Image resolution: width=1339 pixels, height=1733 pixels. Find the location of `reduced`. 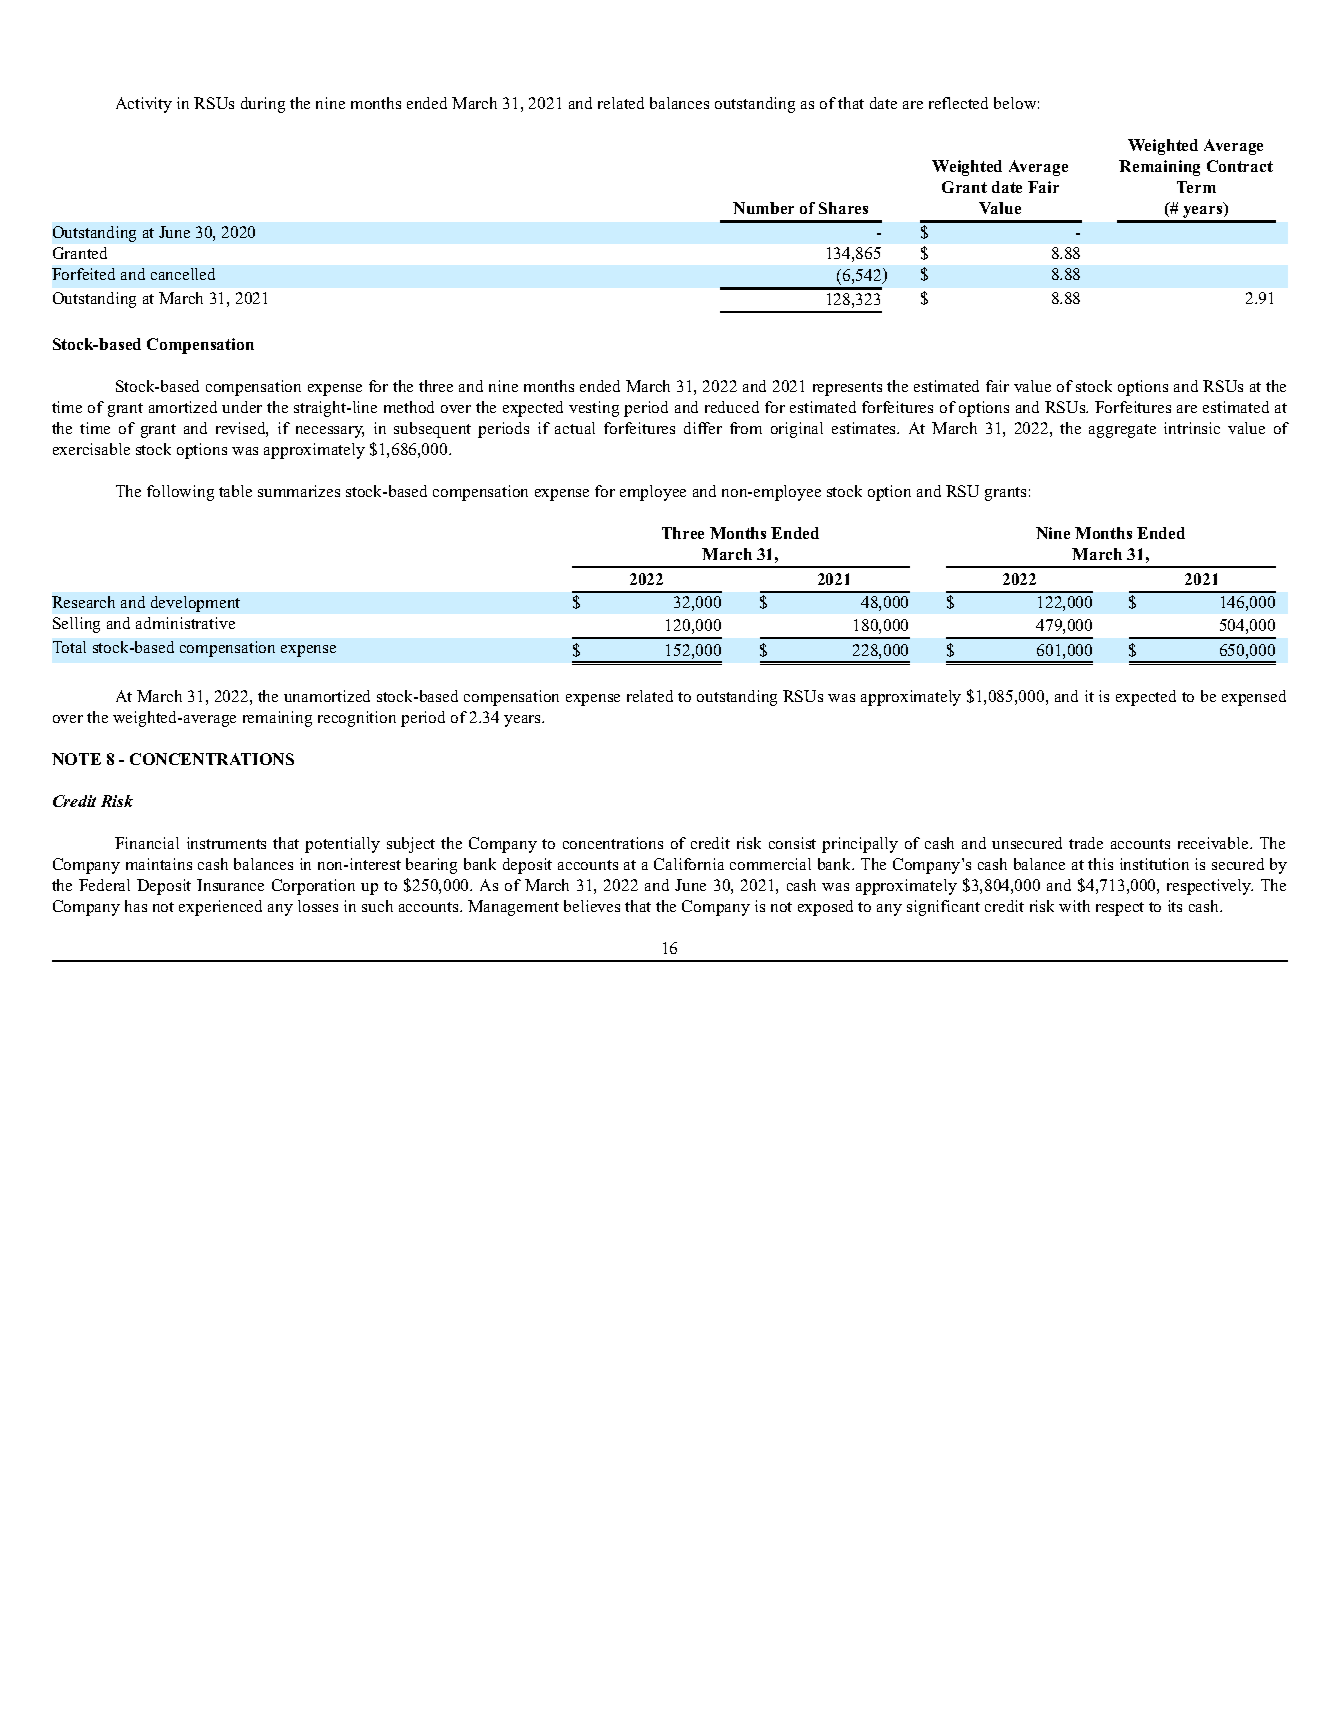

reduced is located at coordinates (732, 407).
